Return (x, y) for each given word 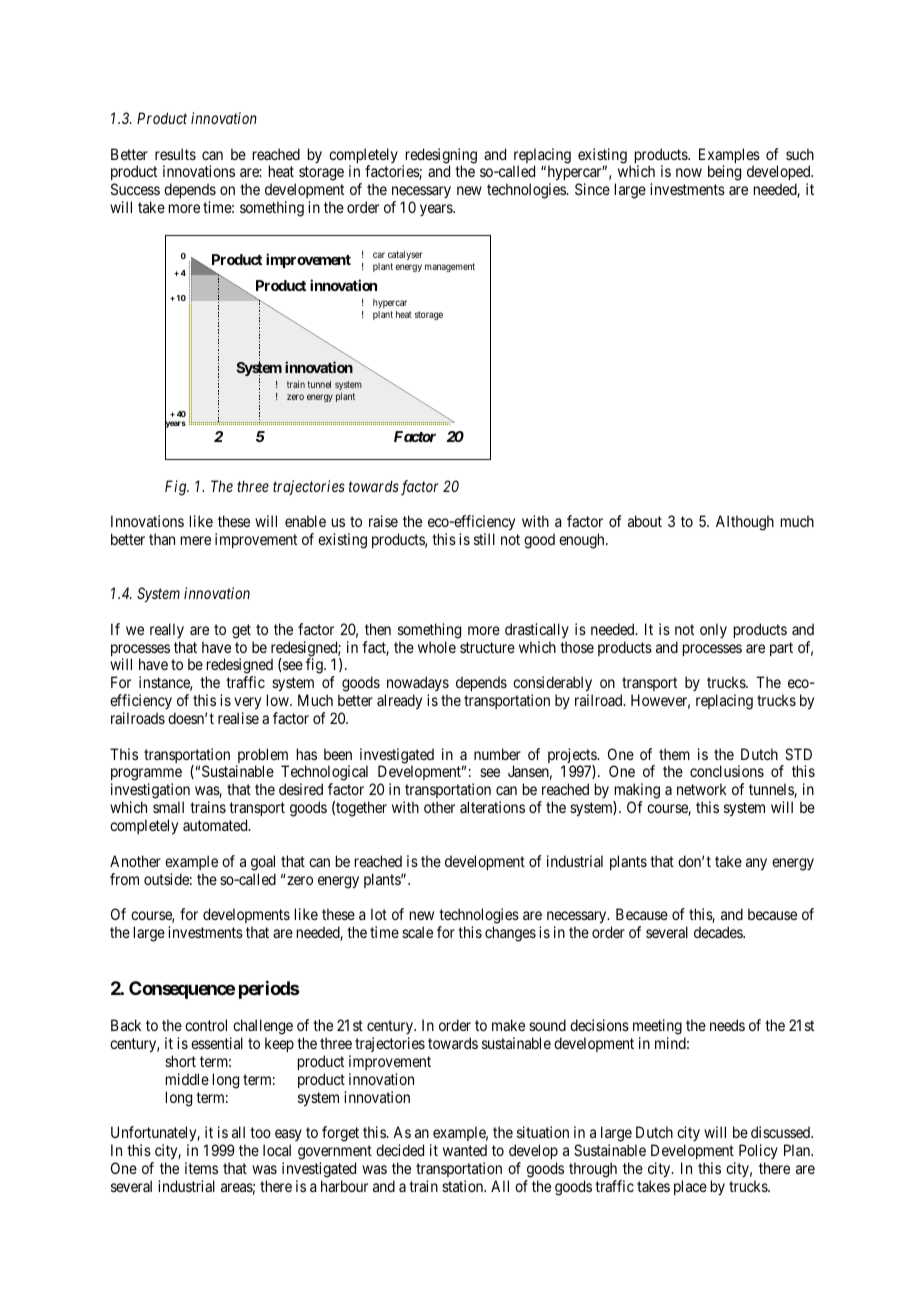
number (497, 754)
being (724, 173)
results (175, 154)
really (167, 630)
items (201, 1168)
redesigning (440, 157)
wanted (465, 1150)
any (756, 864)
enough (583, 541)
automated (216, 825)
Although (745, 523)
